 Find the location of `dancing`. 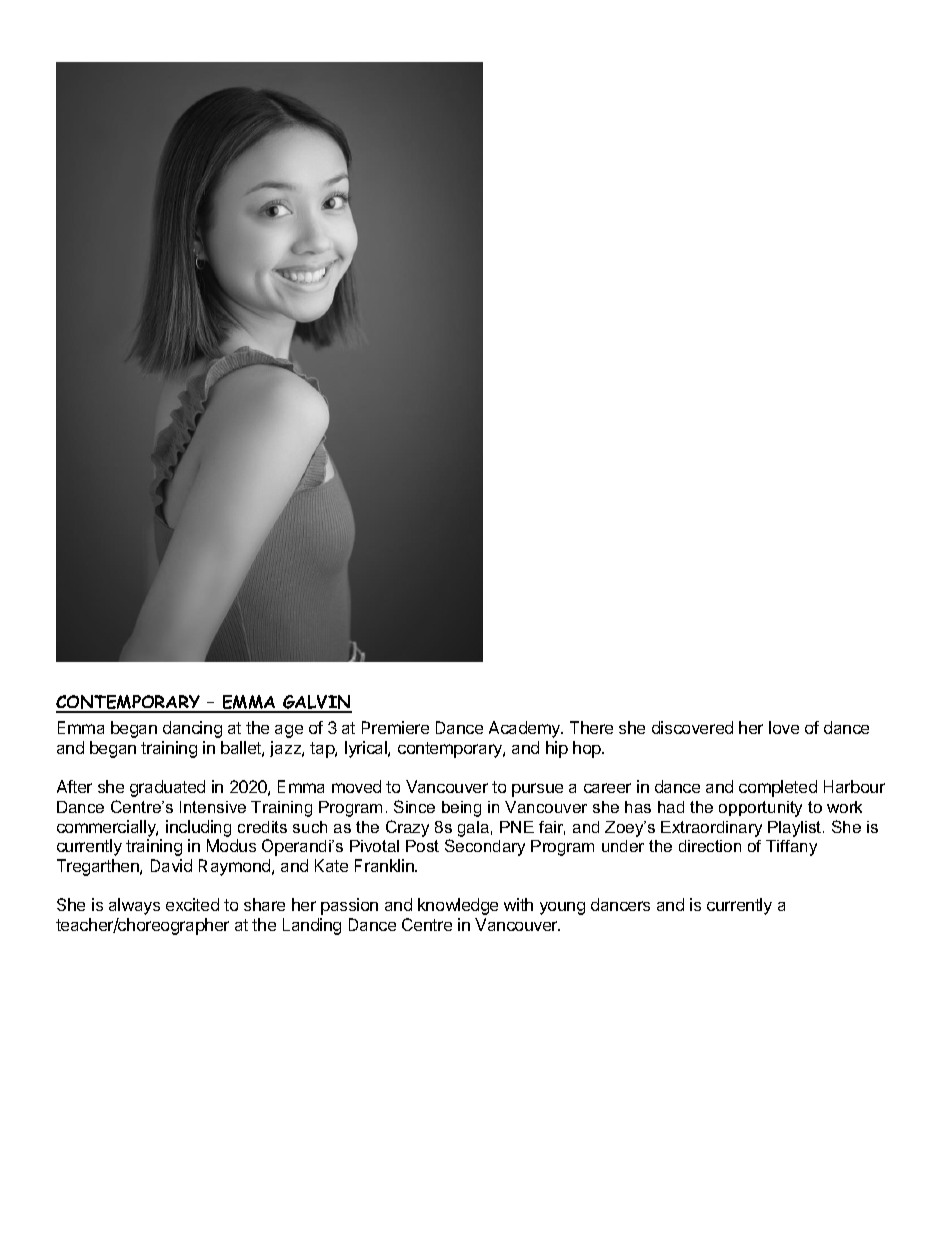

dancing is located at coordinates (192, 729).
